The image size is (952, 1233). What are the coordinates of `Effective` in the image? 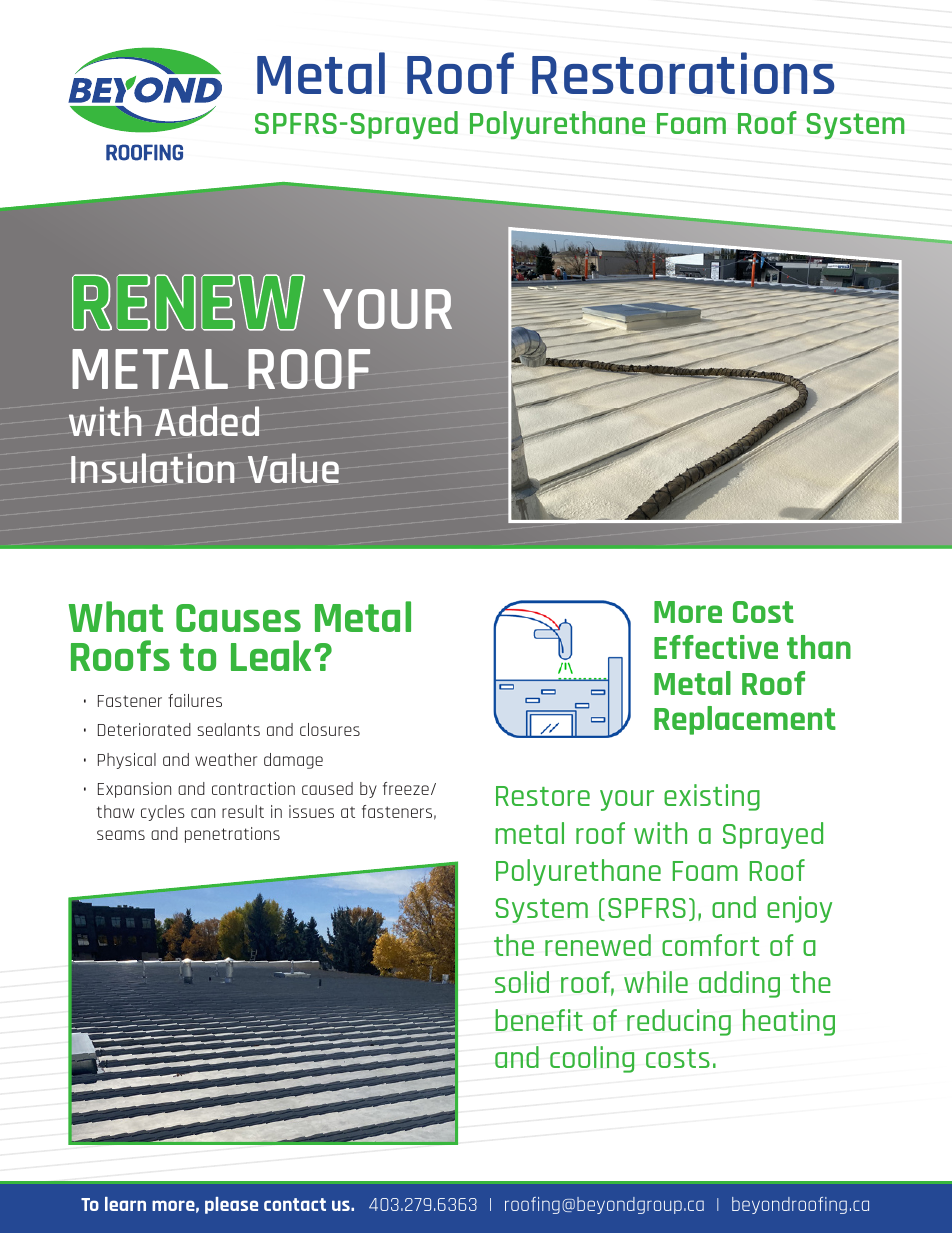 It's located at (716, 647).
